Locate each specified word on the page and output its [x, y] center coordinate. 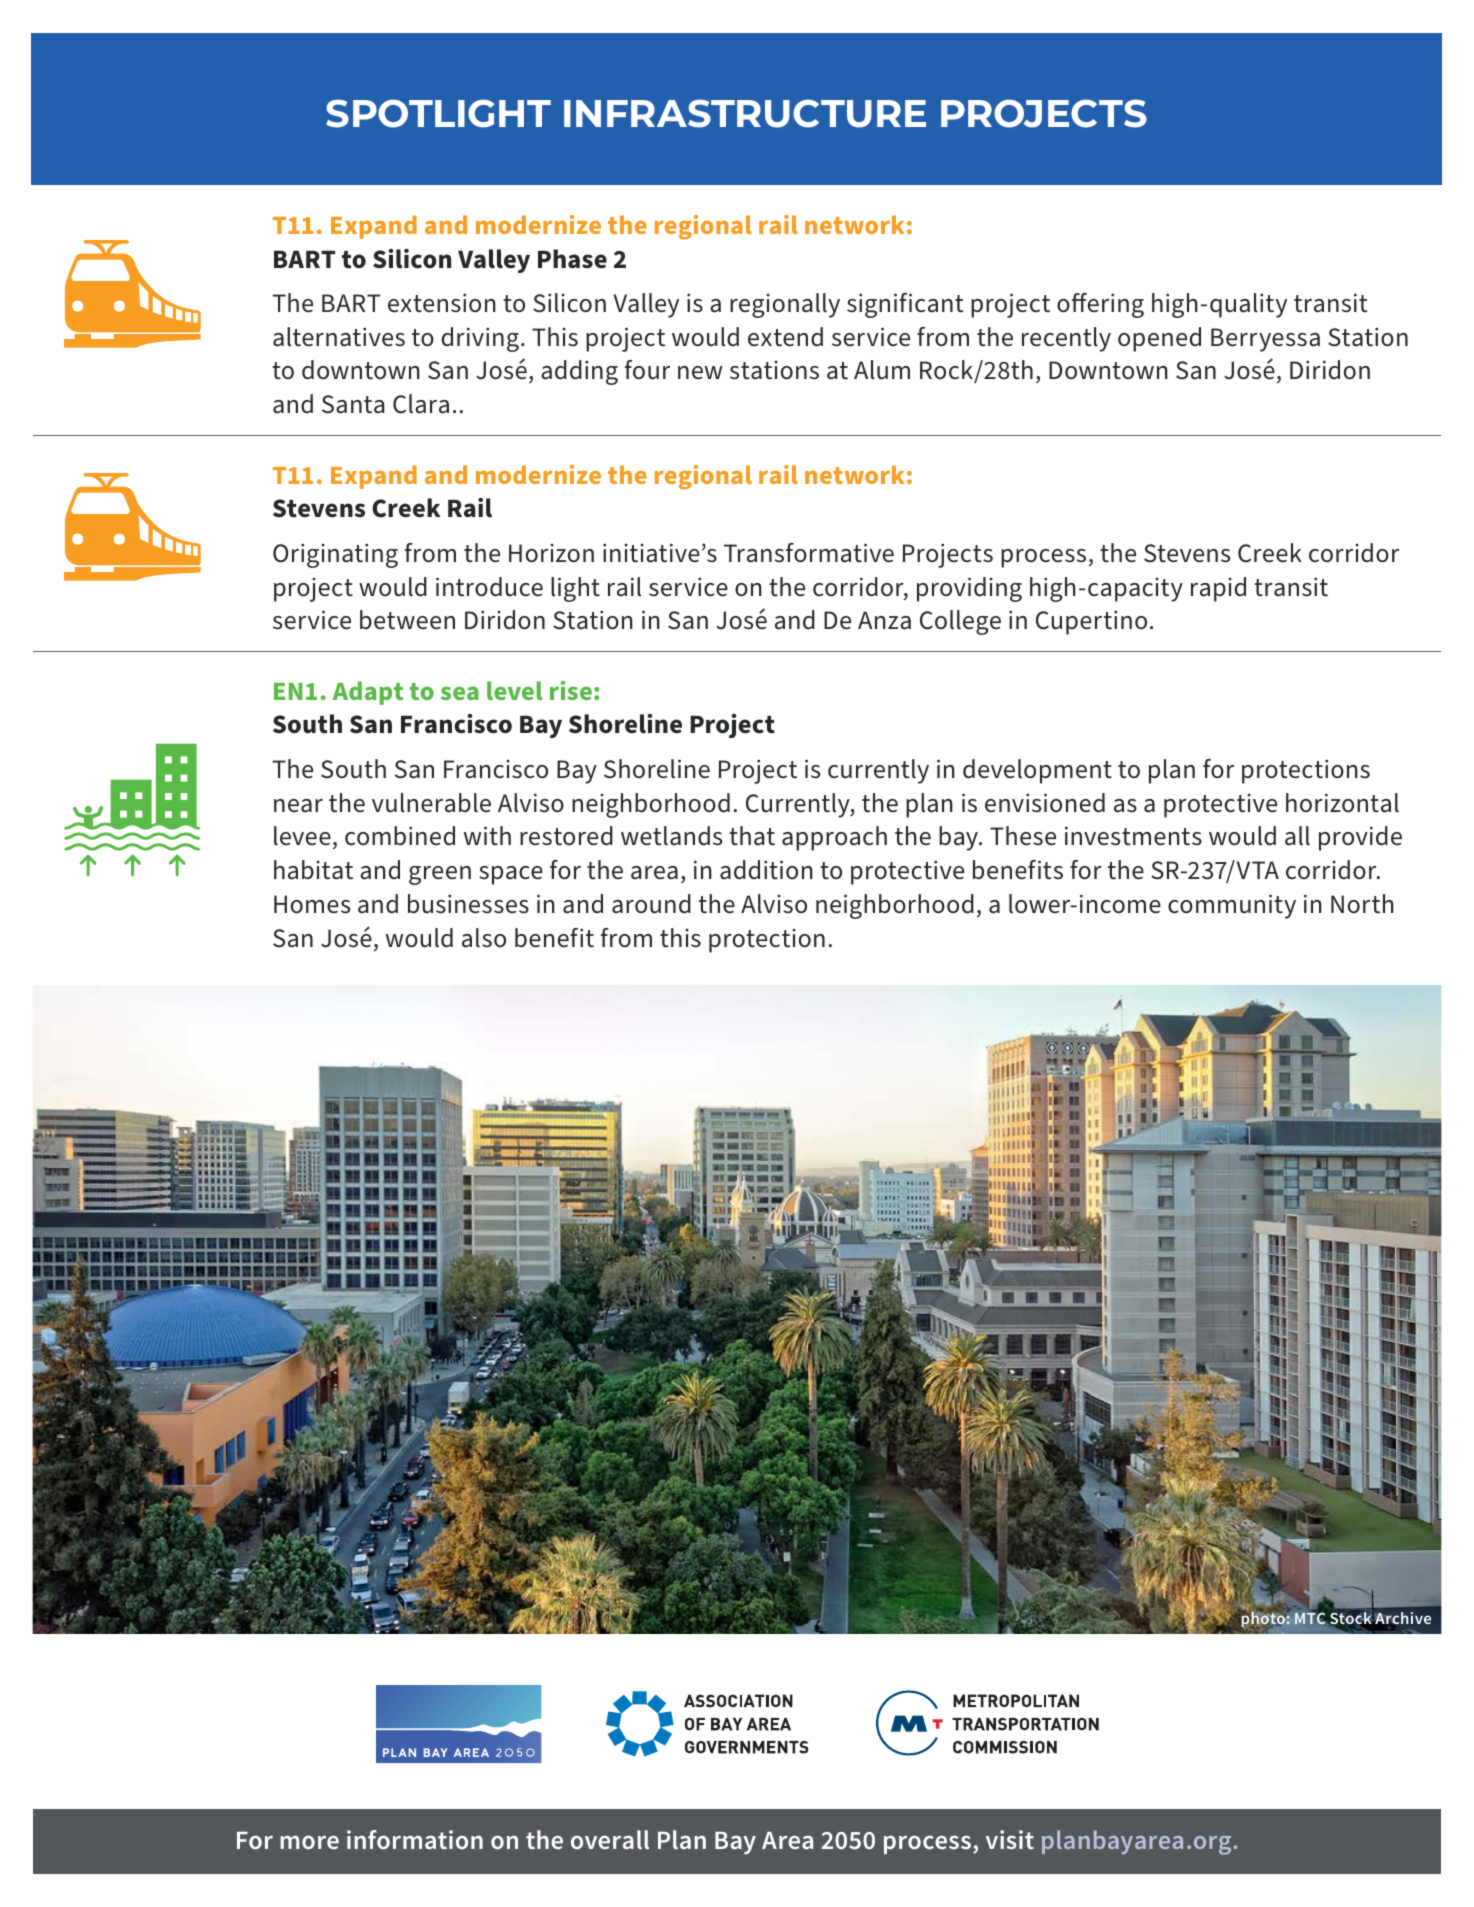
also [484, 938]
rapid [1218, 589]
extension [442, 303]
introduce [489, 587]
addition [766, 870]
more [309, 1842]
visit [1010, 1840]
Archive [1402, 1618]
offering [1100, 305]
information [415, 1839]
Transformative [809, 553]
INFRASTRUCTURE [745, 113]
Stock [1351, 1619]
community [1232, 906]
